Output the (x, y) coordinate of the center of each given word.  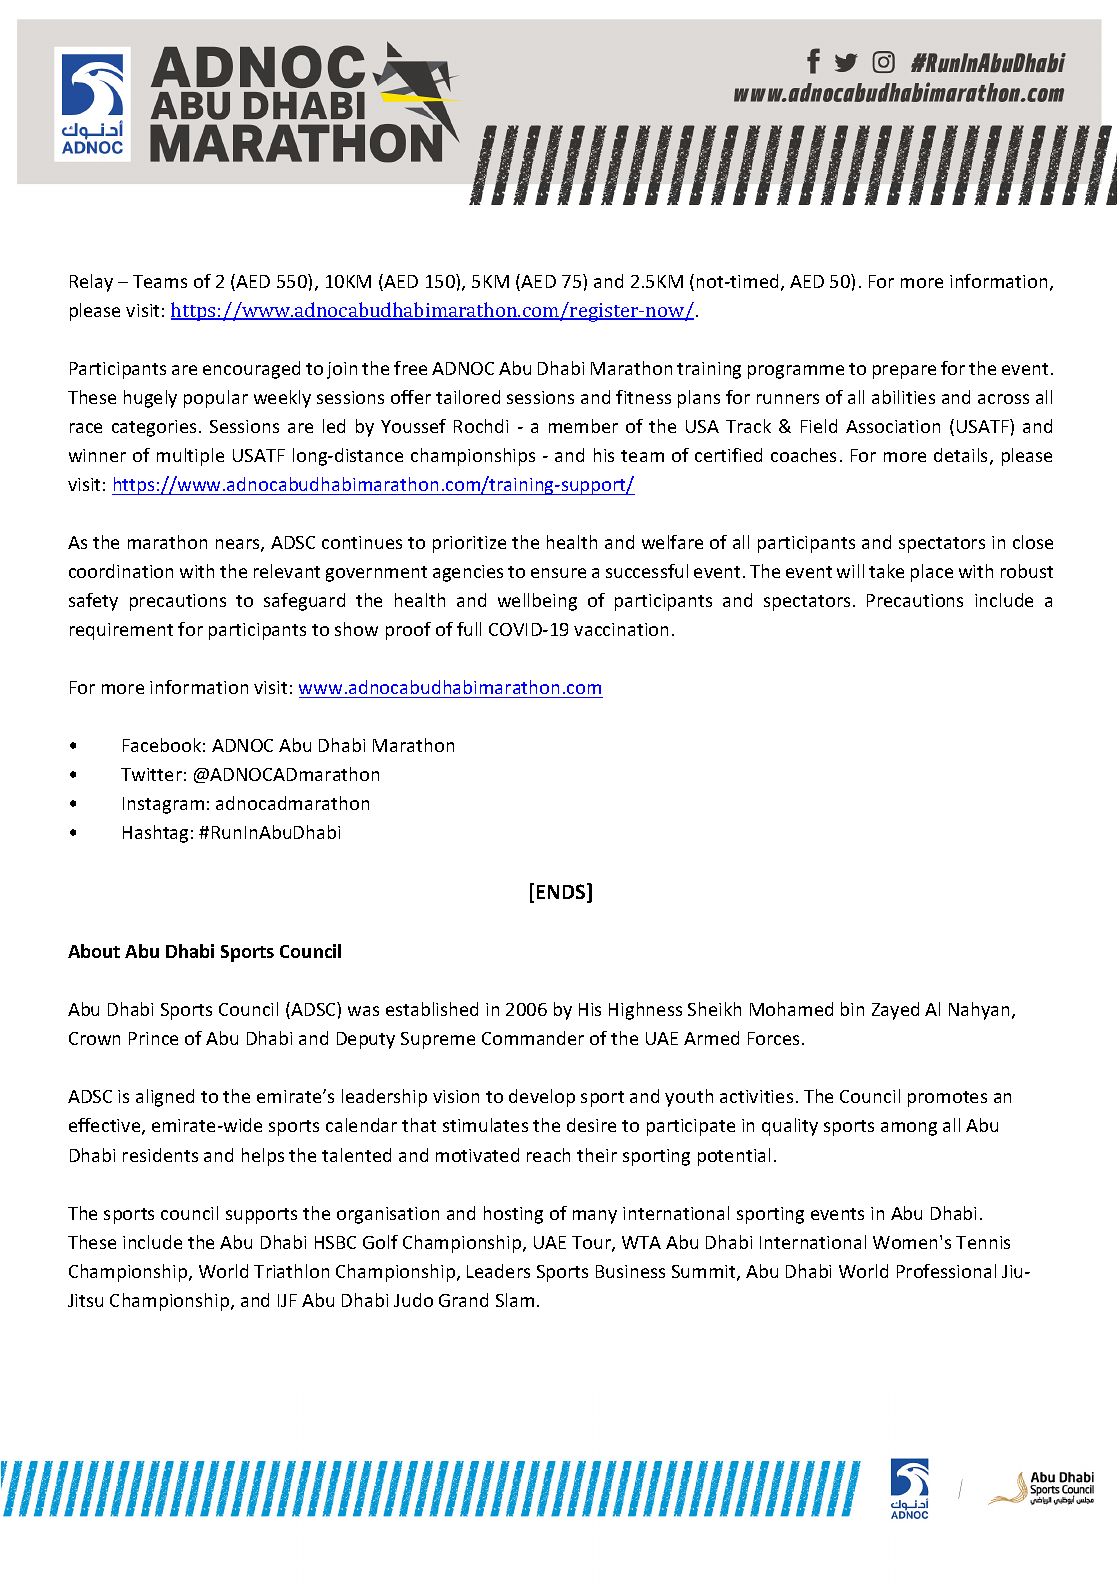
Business (630, 1271)
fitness (643, 397)
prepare (904, 372)
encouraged (251, 370)
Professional (946, 1271)
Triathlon (291, 1271)
